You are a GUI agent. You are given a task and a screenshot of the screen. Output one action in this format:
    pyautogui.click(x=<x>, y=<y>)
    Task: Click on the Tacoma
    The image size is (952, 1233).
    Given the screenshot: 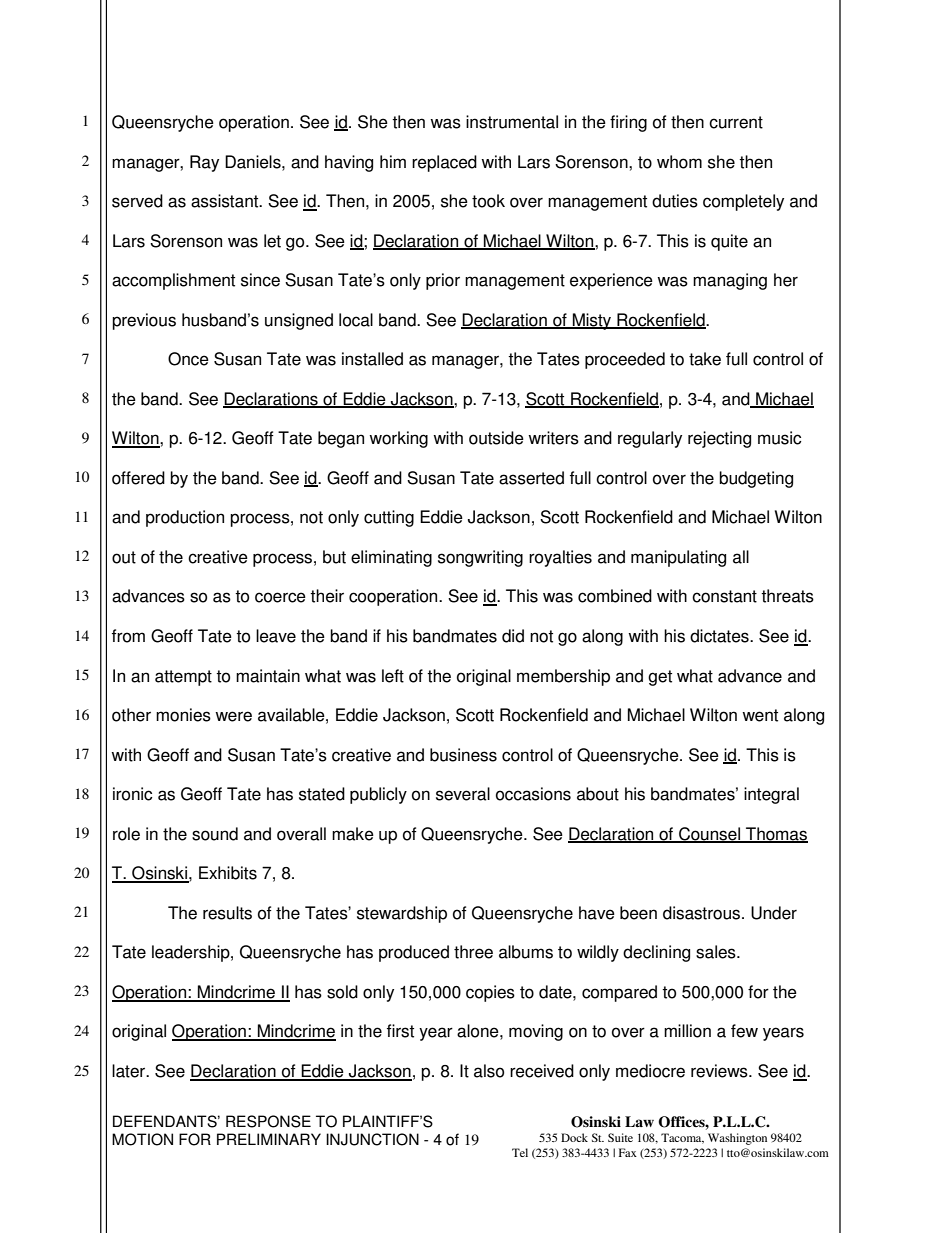 What is the action you would take?
    pyautogui.click(x=682, y=1138)
